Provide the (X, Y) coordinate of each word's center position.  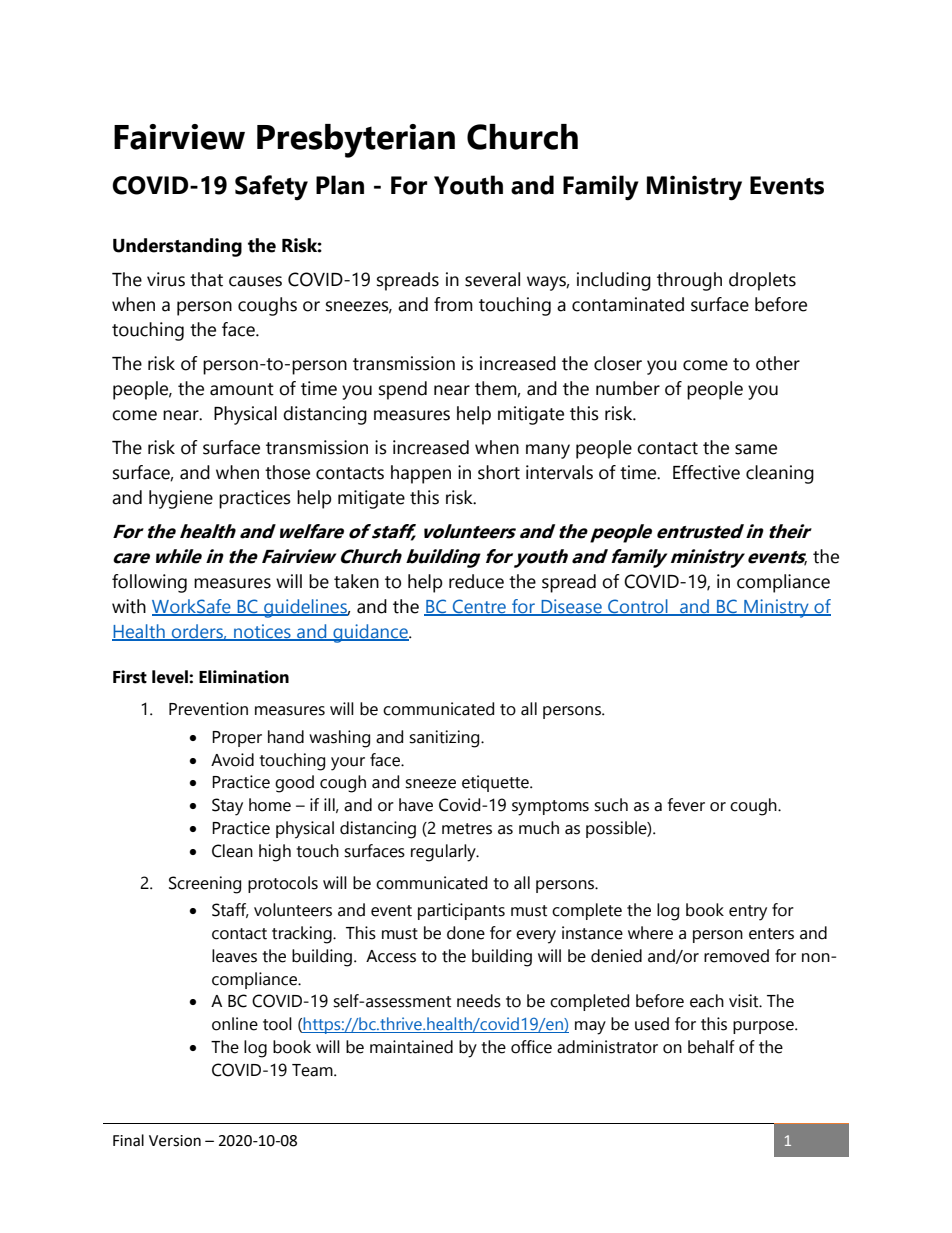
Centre (479, 607)
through (689, 281)
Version (175, 1141)
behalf (711, 1047)
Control (638, 607)
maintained (411, 1047)
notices (262, 632)
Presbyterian (356, 141)
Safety (271, 188)
